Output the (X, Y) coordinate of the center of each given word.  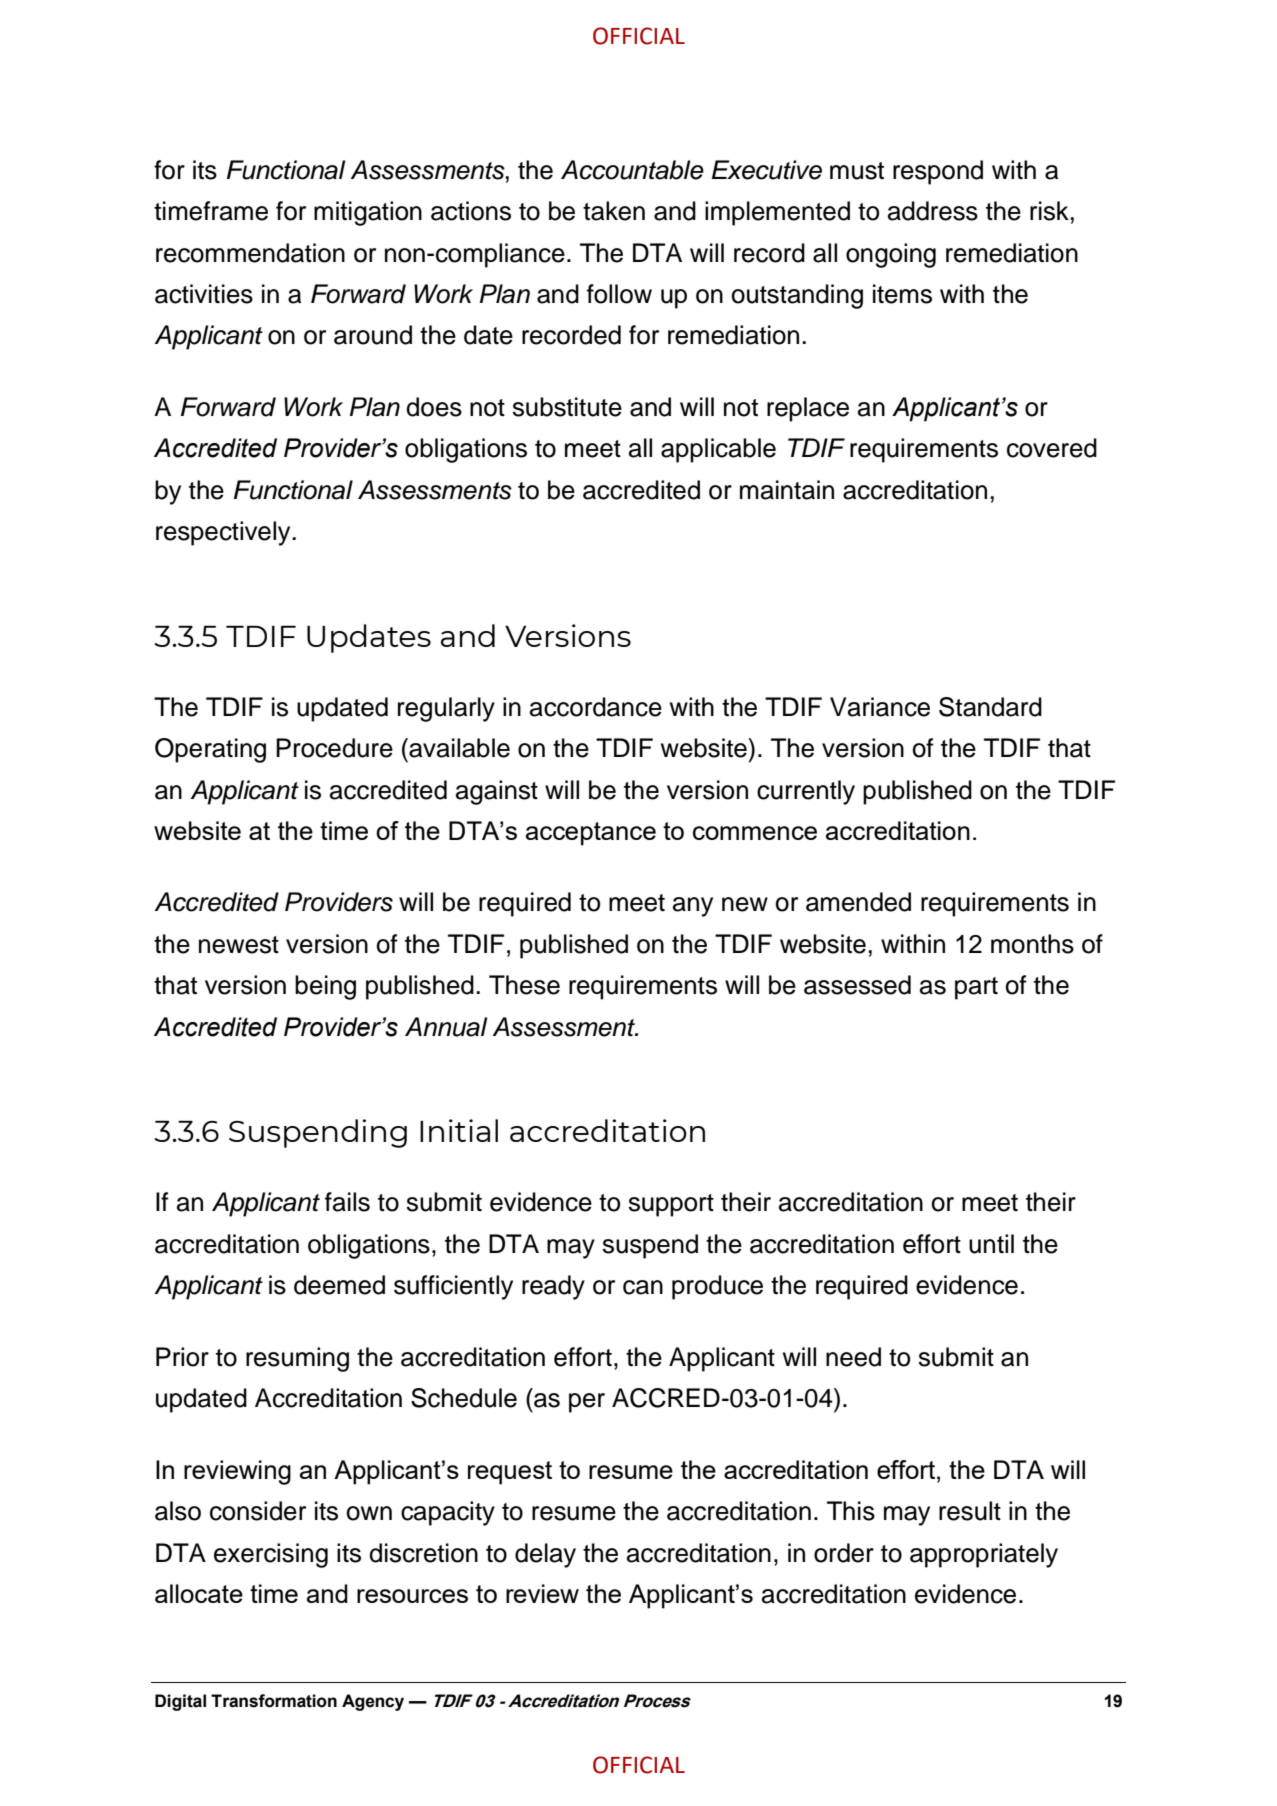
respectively (224, 533)
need (853, 1357)
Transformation (274, 1701)
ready (553, 1287)
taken (614, 211)
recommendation (250, 253)
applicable (718, 450)
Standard (990, 707)
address (933, 211)
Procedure (334, 748)
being (325, 987)
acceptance (591, 834)
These (524, 985)
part (976, 988)
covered (1052, 448)
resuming (297, 1359)
